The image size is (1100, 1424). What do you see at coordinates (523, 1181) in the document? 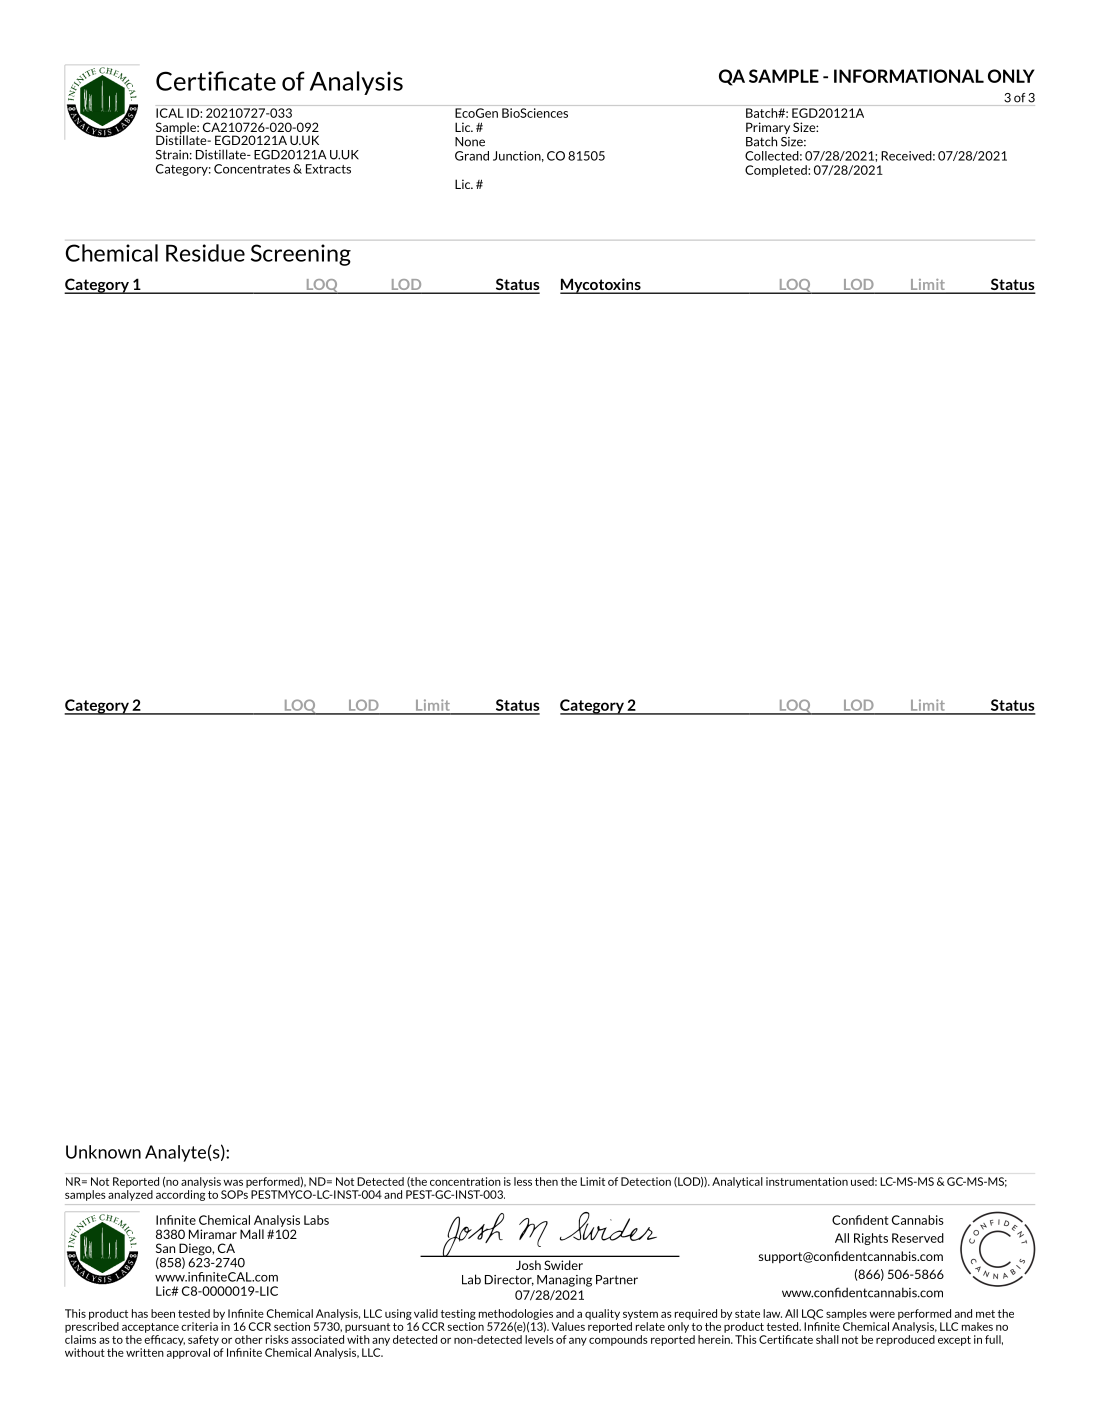
I see `less` at bounding box center [523, 1181].
